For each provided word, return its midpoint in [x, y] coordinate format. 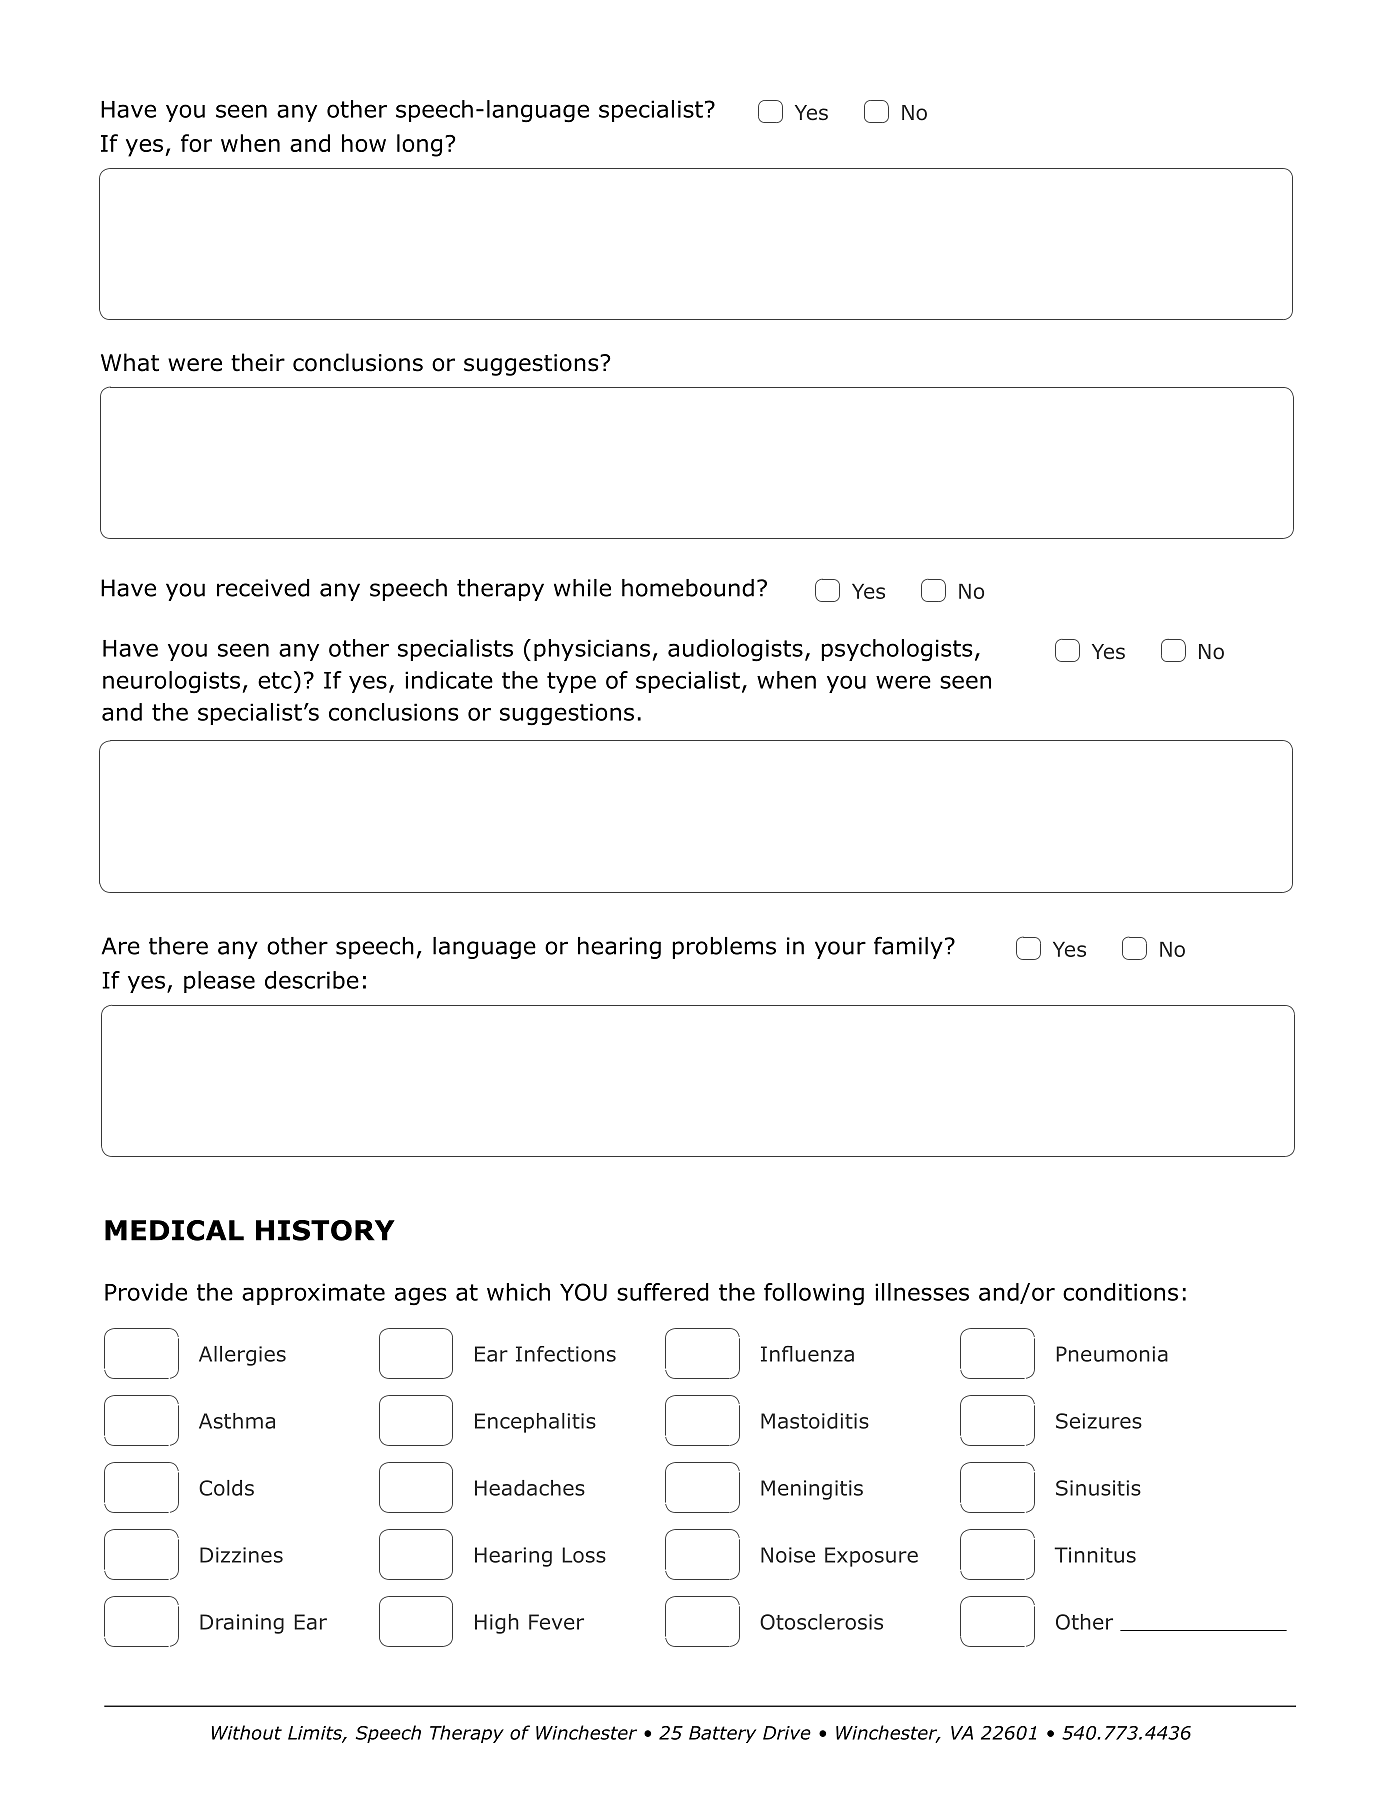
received [263, 588]
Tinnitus [1095, 1555]
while [582, 588]
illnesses [922, 1292]
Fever [556, 1622]
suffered [662, 1292]
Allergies [242, 1356]
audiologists [735, 650]
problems [724, 948]
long [419, 145]
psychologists [897, 650]
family [908, 947]
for [196, 143]
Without [247, 1732]
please [219, 982]
